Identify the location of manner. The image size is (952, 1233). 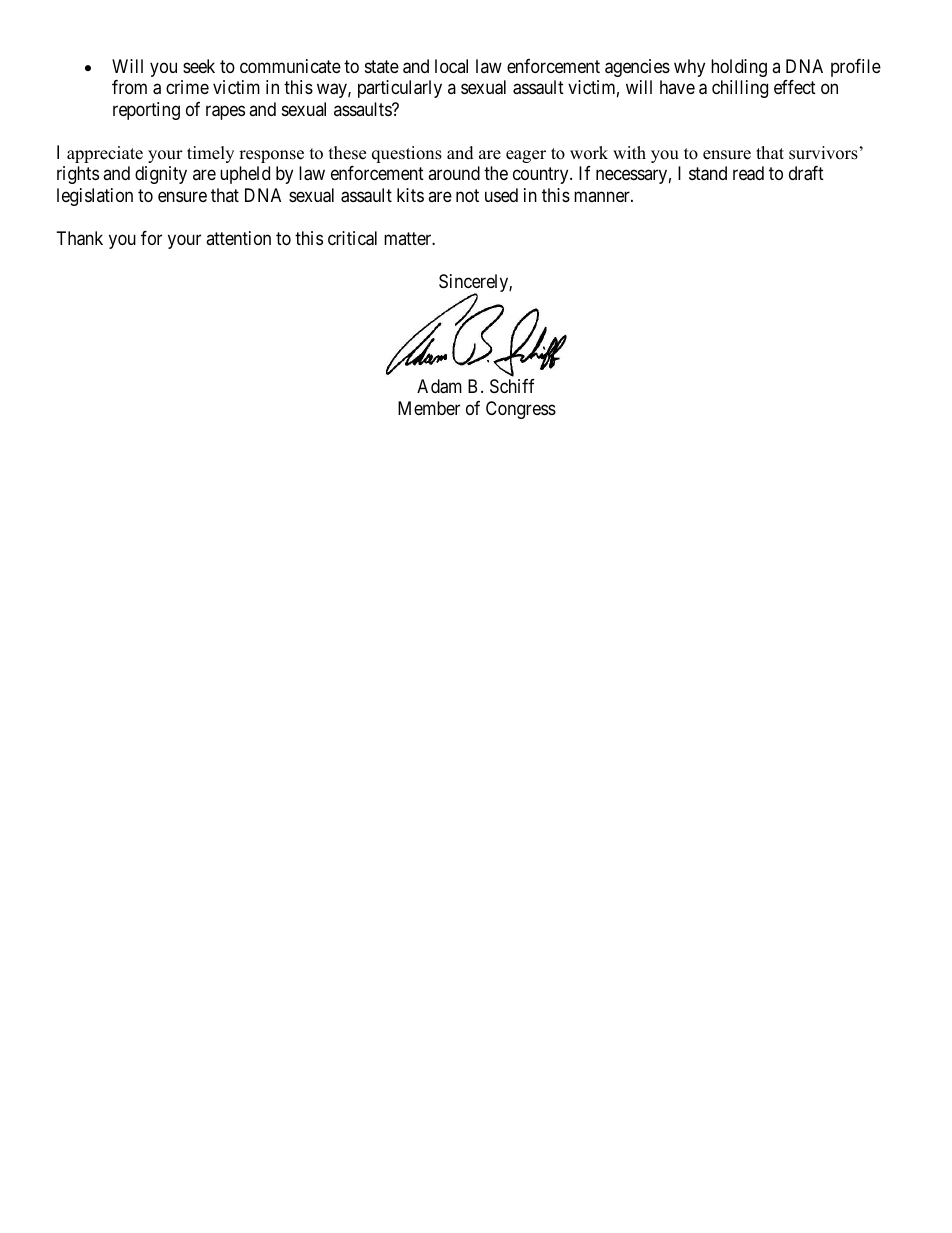
(603, 196).
